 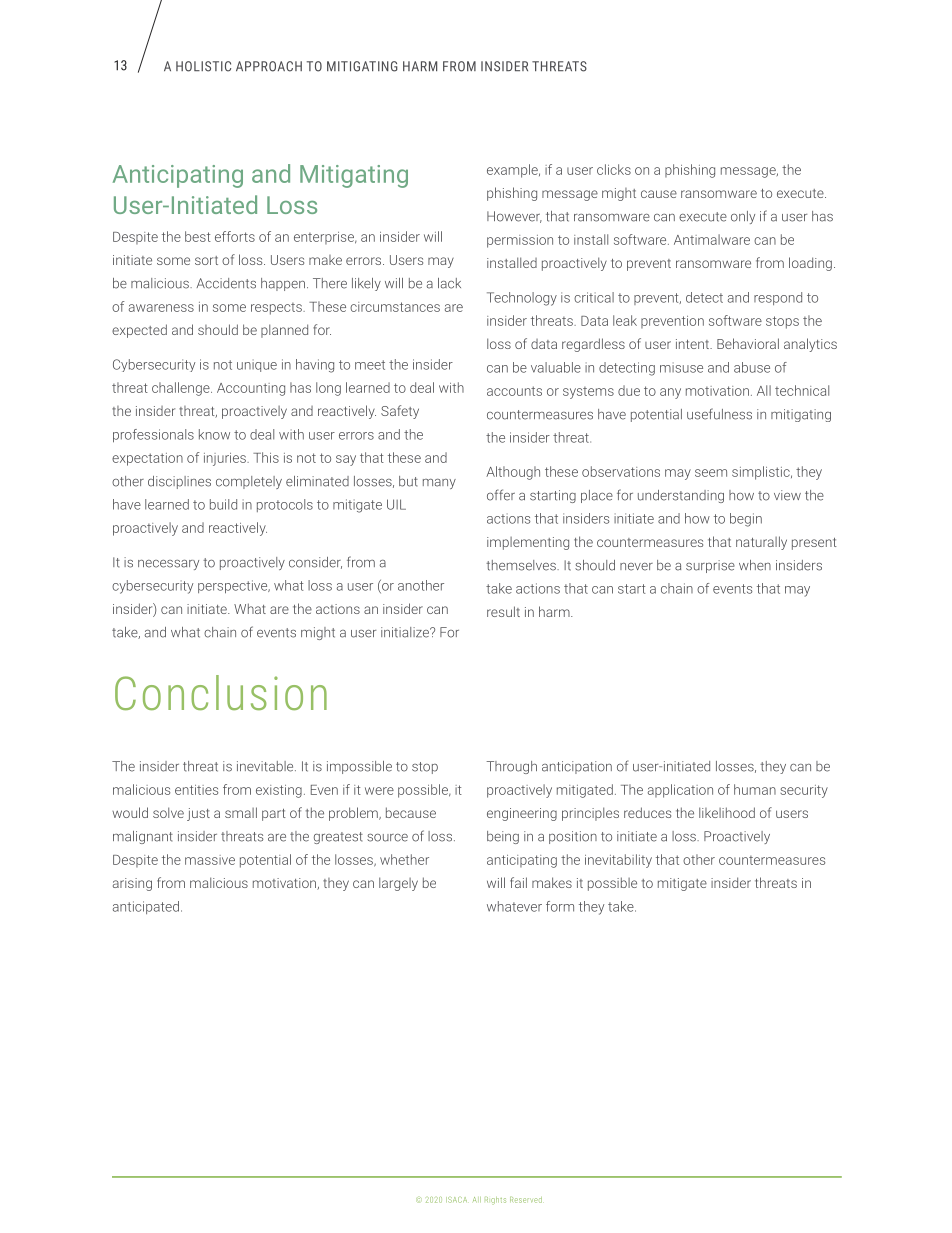 I want to click on accounts, so click(x=514, y=391).
